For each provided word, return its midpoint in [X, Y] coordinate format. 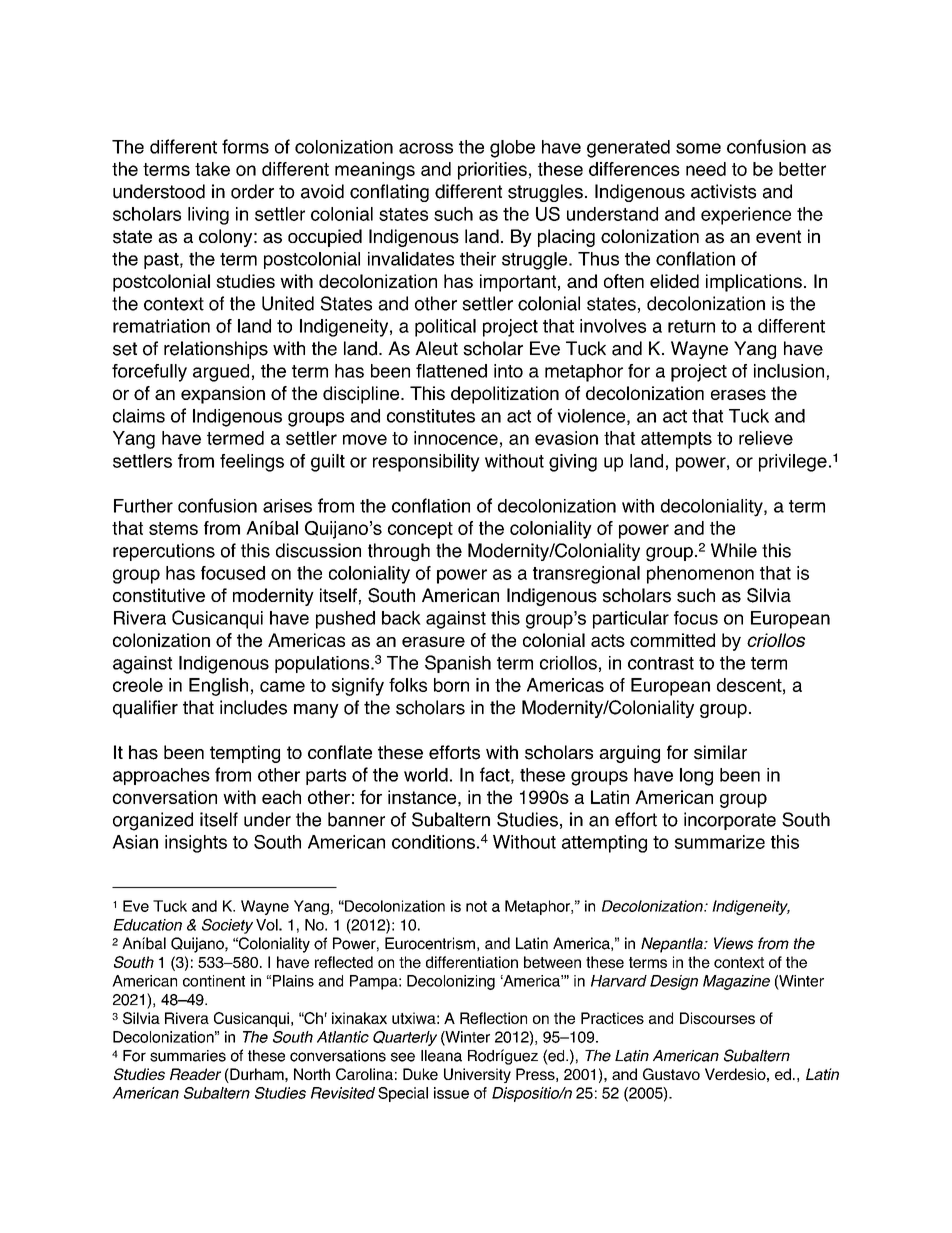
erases [738, 394]
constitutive [159, 595]
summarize [720, 842]
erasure [433, 641]
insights [196, 844]
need [706, 169]
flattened [451, 371]
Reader [195, 1074]
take [212, 169]
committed [672, 640]
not [476, 906]
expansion [223, 395]
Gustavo [671, 1074]
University [477, 1075]
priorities [492, 171]
